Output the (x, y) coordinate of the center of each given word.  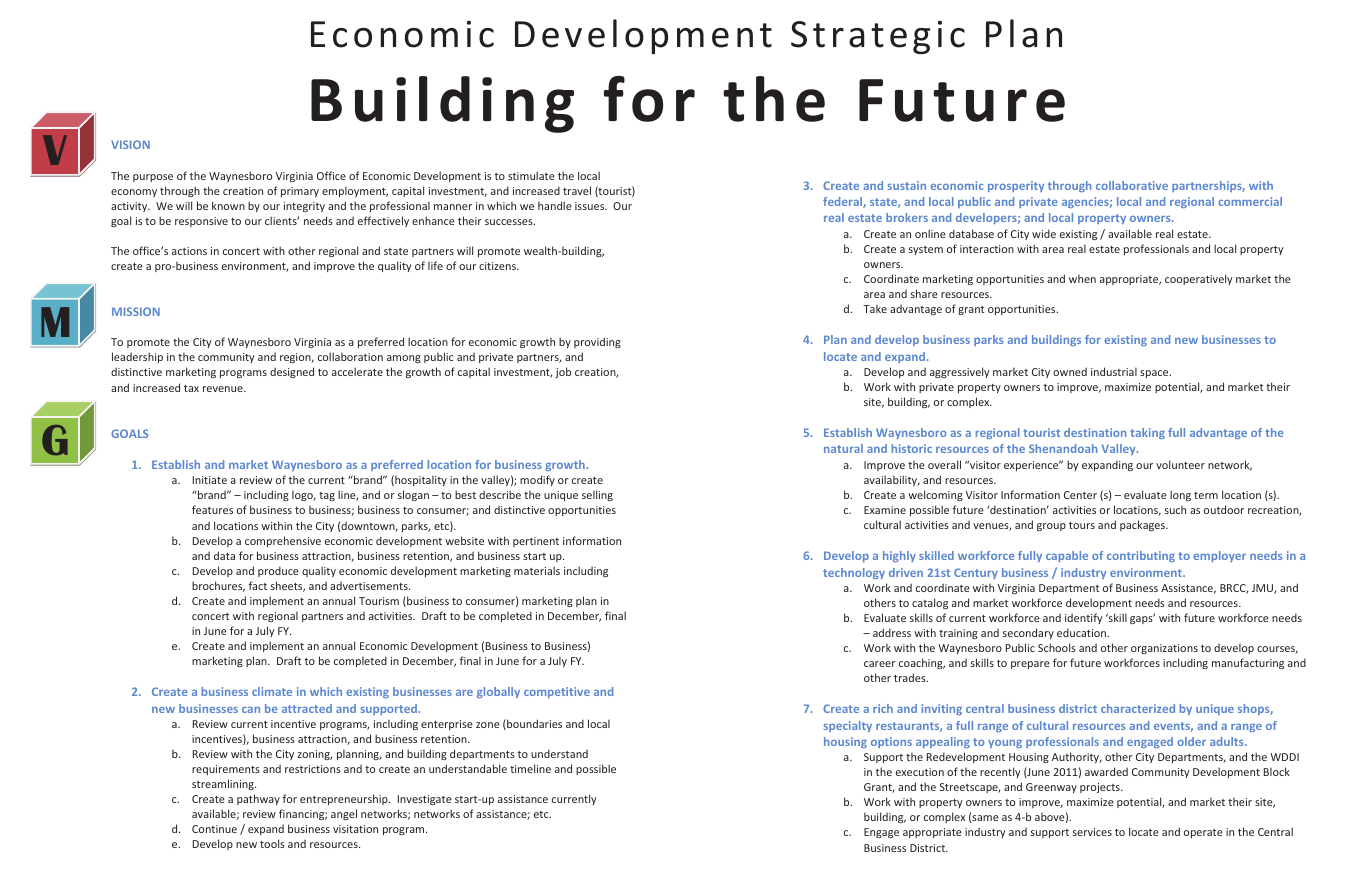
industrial (1114, 371)
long (1180, 495)
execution (920, 772)
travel (577, 190)
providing (597, 342)
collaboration (350, 356)
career (880, 664)
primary (300, 192)
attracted (307, 708)
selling (597, 495)
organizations (1164, 649)
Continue (214, 829)
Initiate (210, 480)
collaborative (1132, 185)
